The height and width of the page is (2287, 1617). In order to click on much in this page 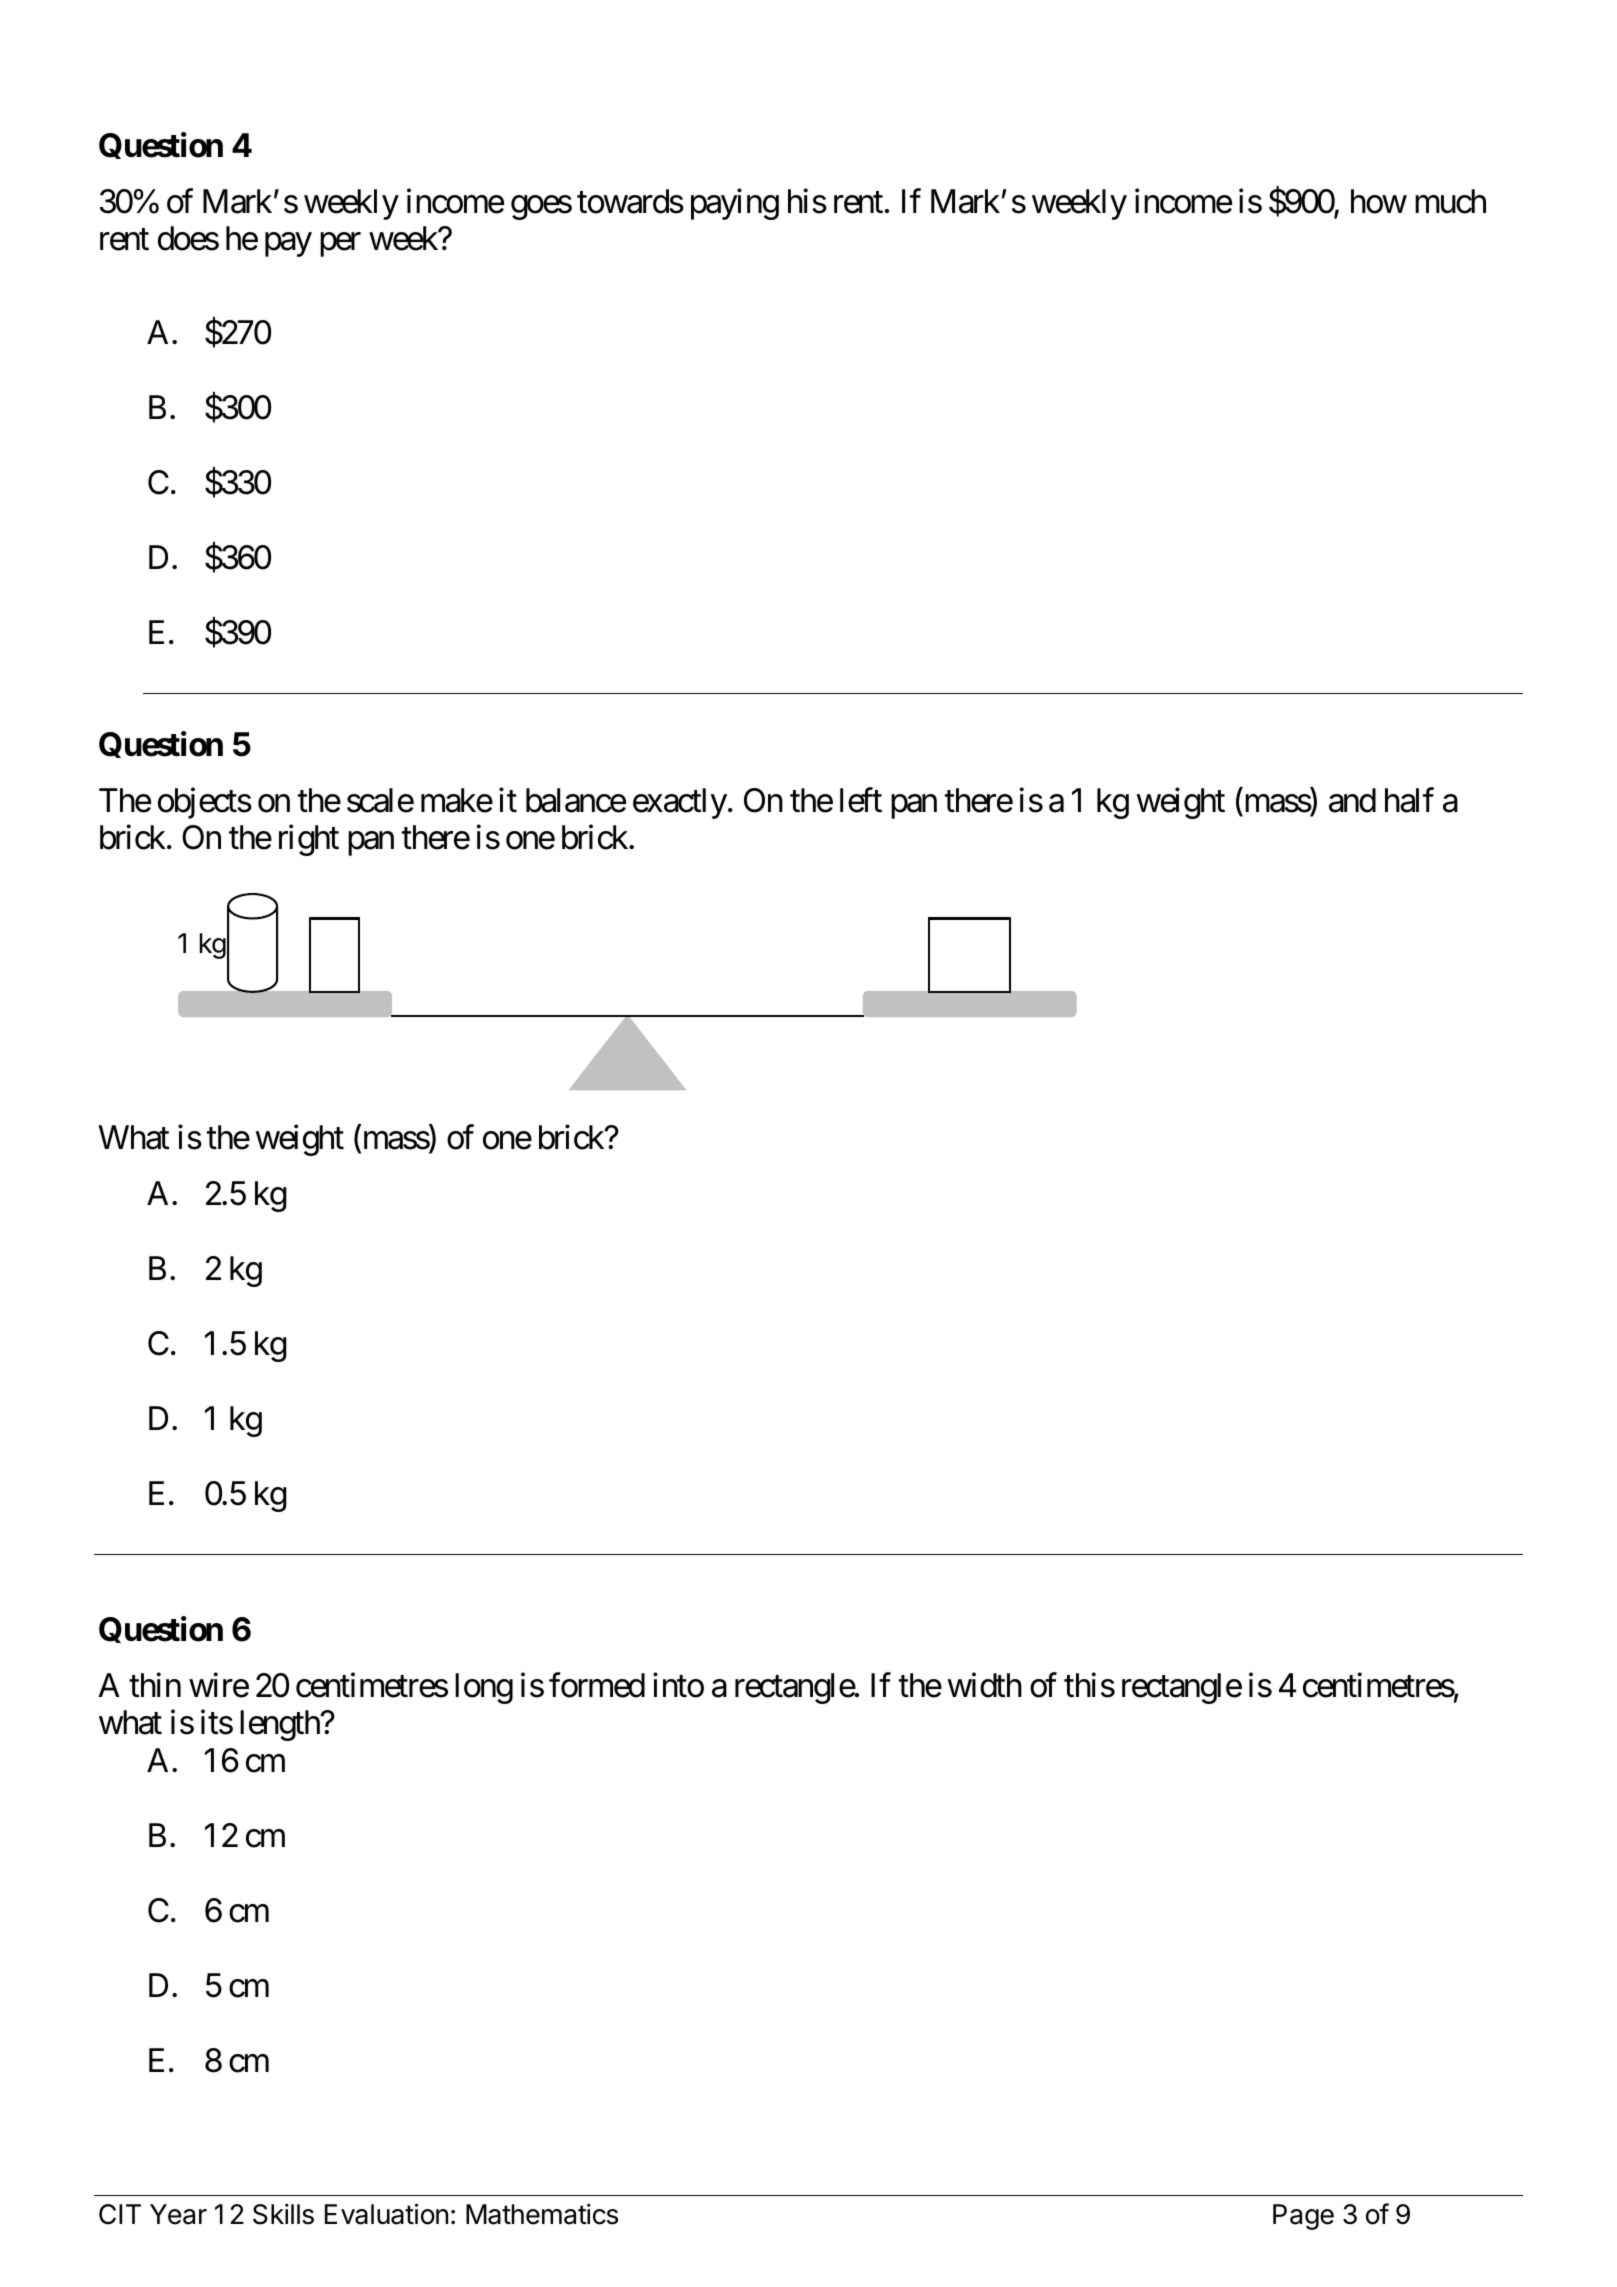, I will do `click(1450, 201)`.
